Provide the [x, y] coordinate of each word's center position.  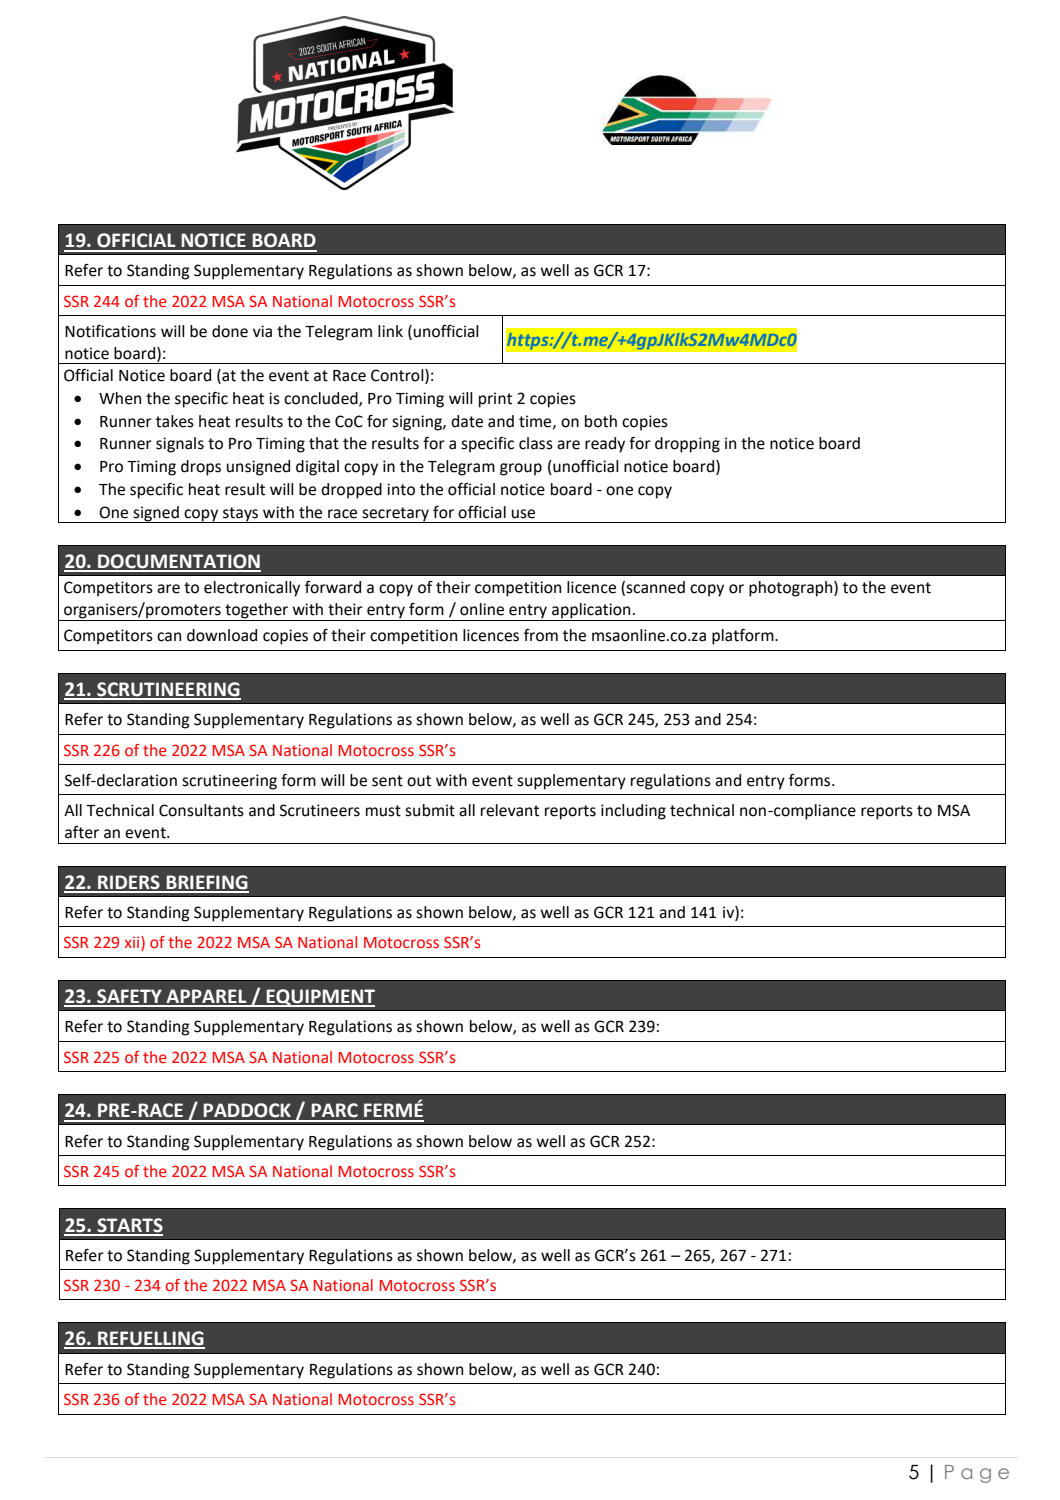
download [222, 635]
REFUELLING [150, 1339]
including [633, 812]
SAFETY [129, 997]
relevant [510, 810]
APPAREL [206, 997]
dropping [687, 445]
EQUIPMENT [320, 998]
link [390, 331]
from [541, 635]
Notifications [110, 331]
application [591, 612]
